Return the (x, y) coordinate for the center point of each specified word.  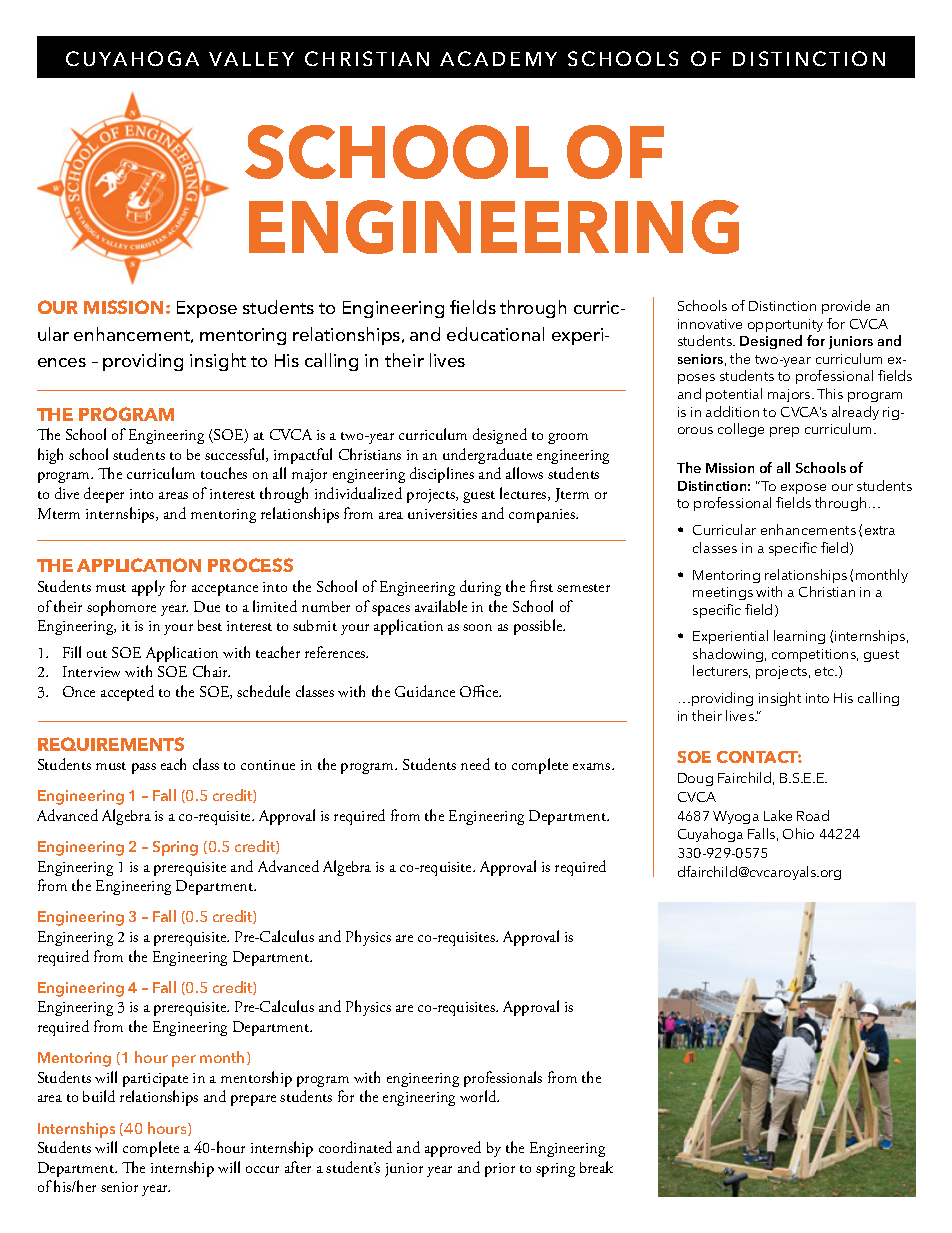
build (99, 1096)
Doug (695, 779)
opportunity (785, 325)
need (475, 764)
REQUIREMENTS (111, 744)
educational (495, 334)
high (50, 456)
